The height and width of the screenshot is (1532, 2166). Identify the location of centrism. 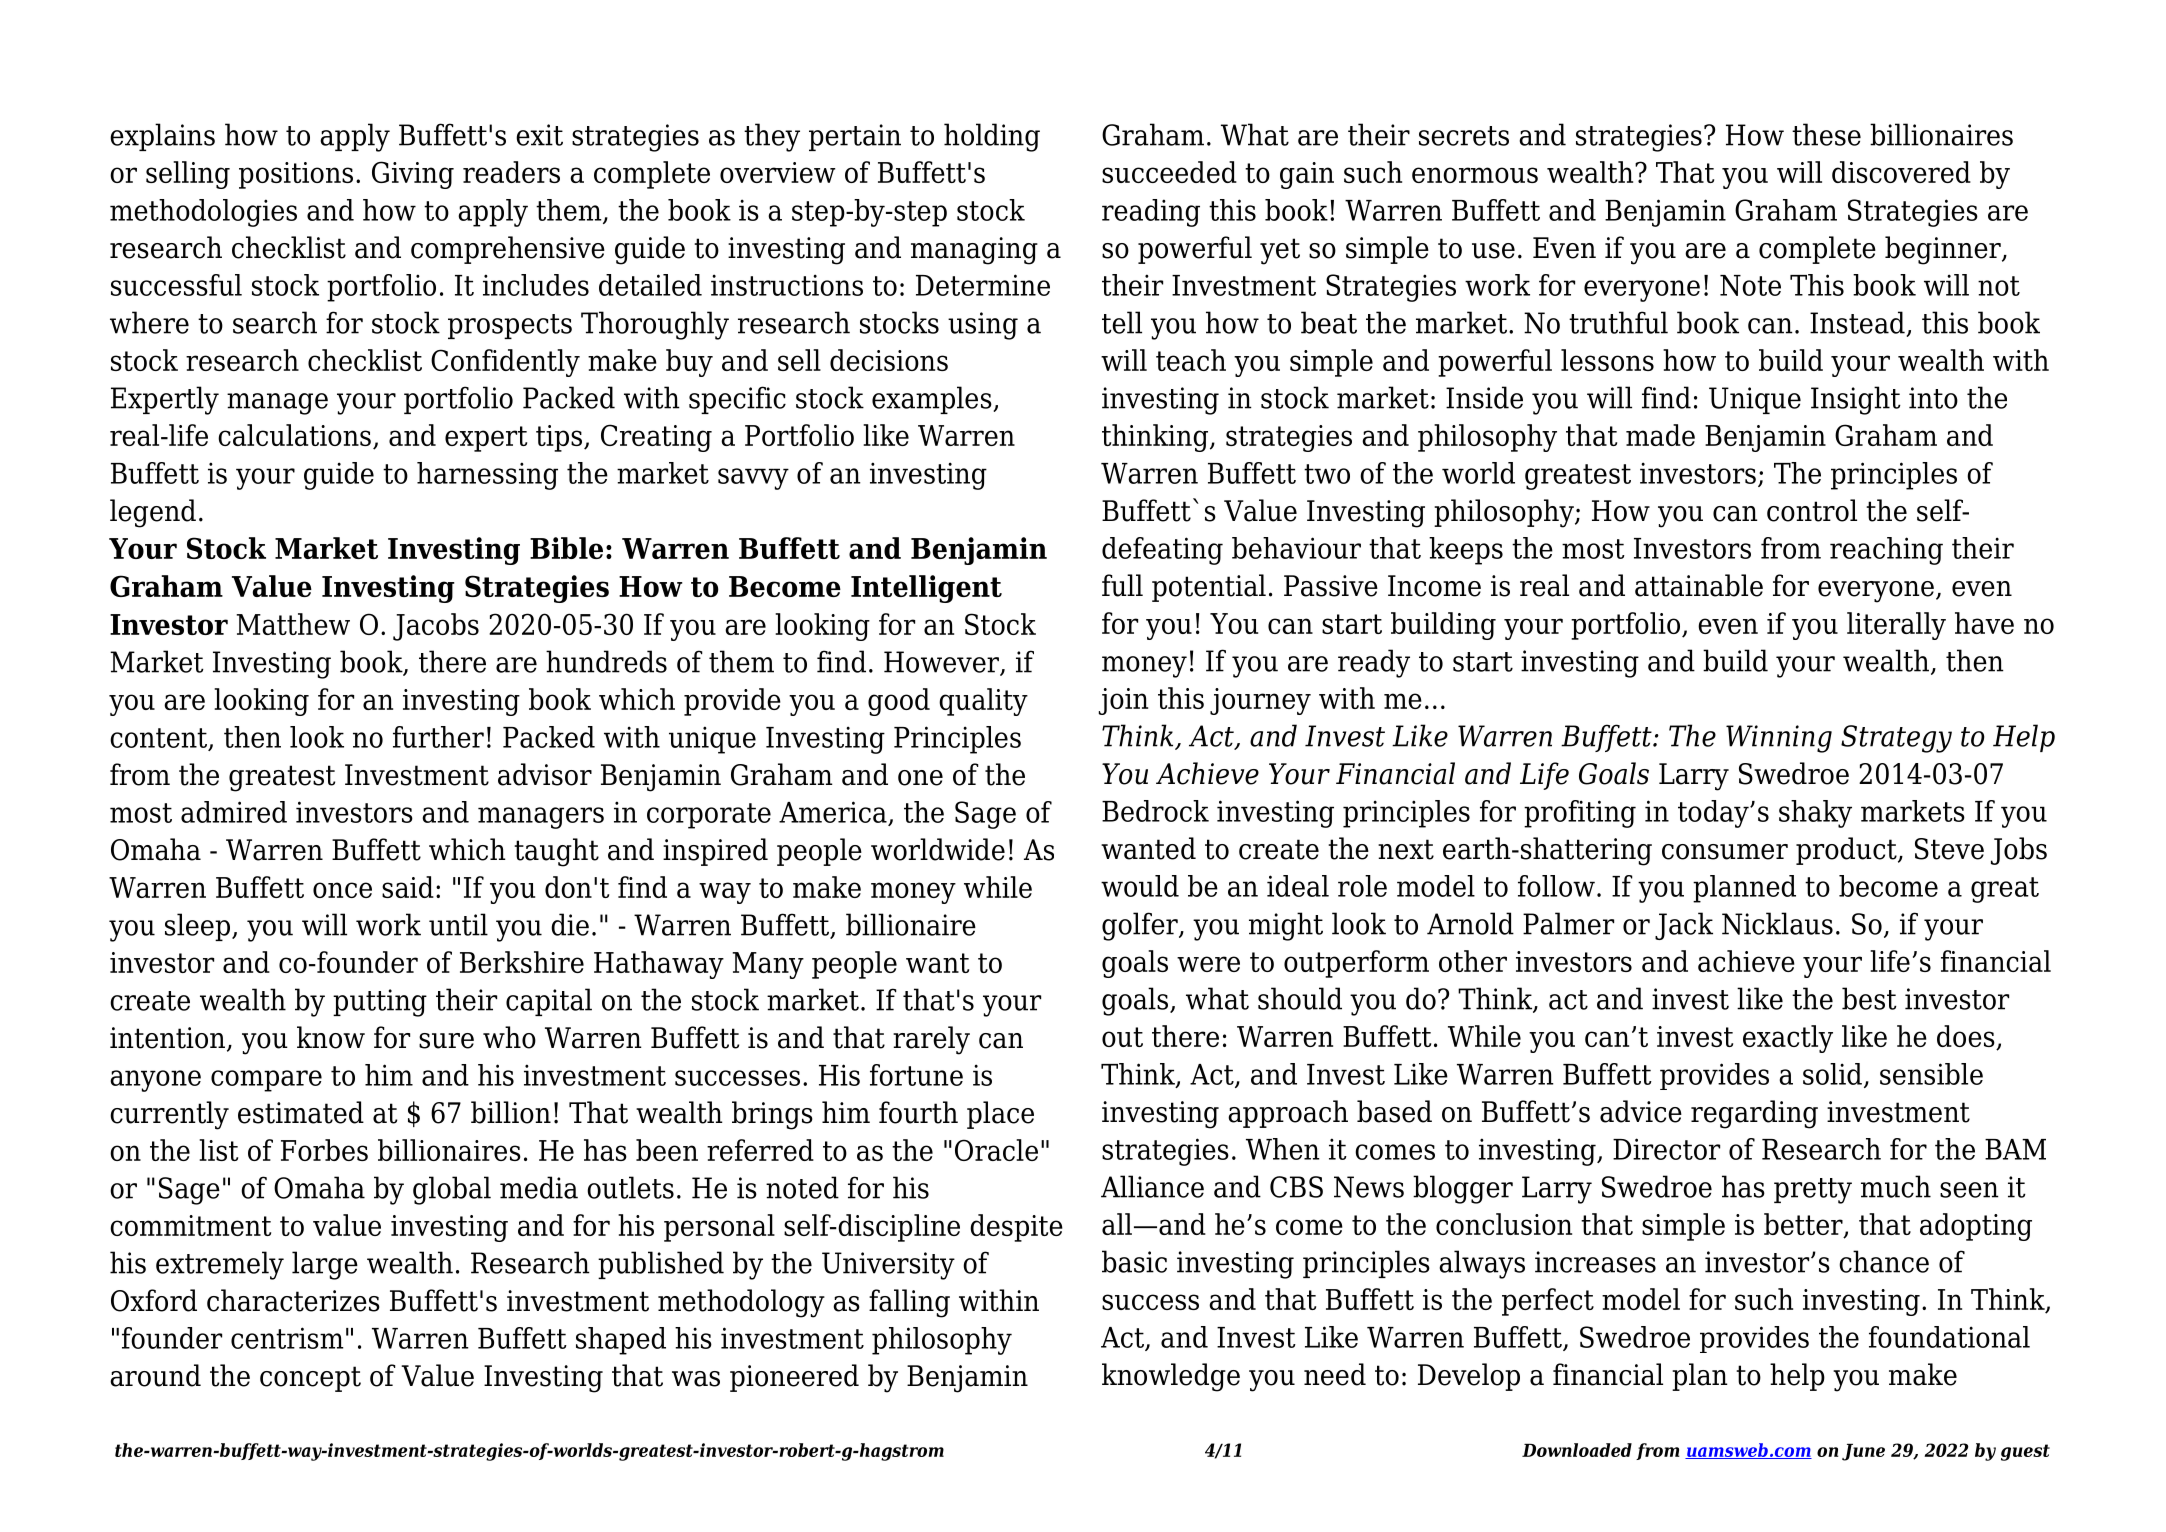
(287, 1338).
